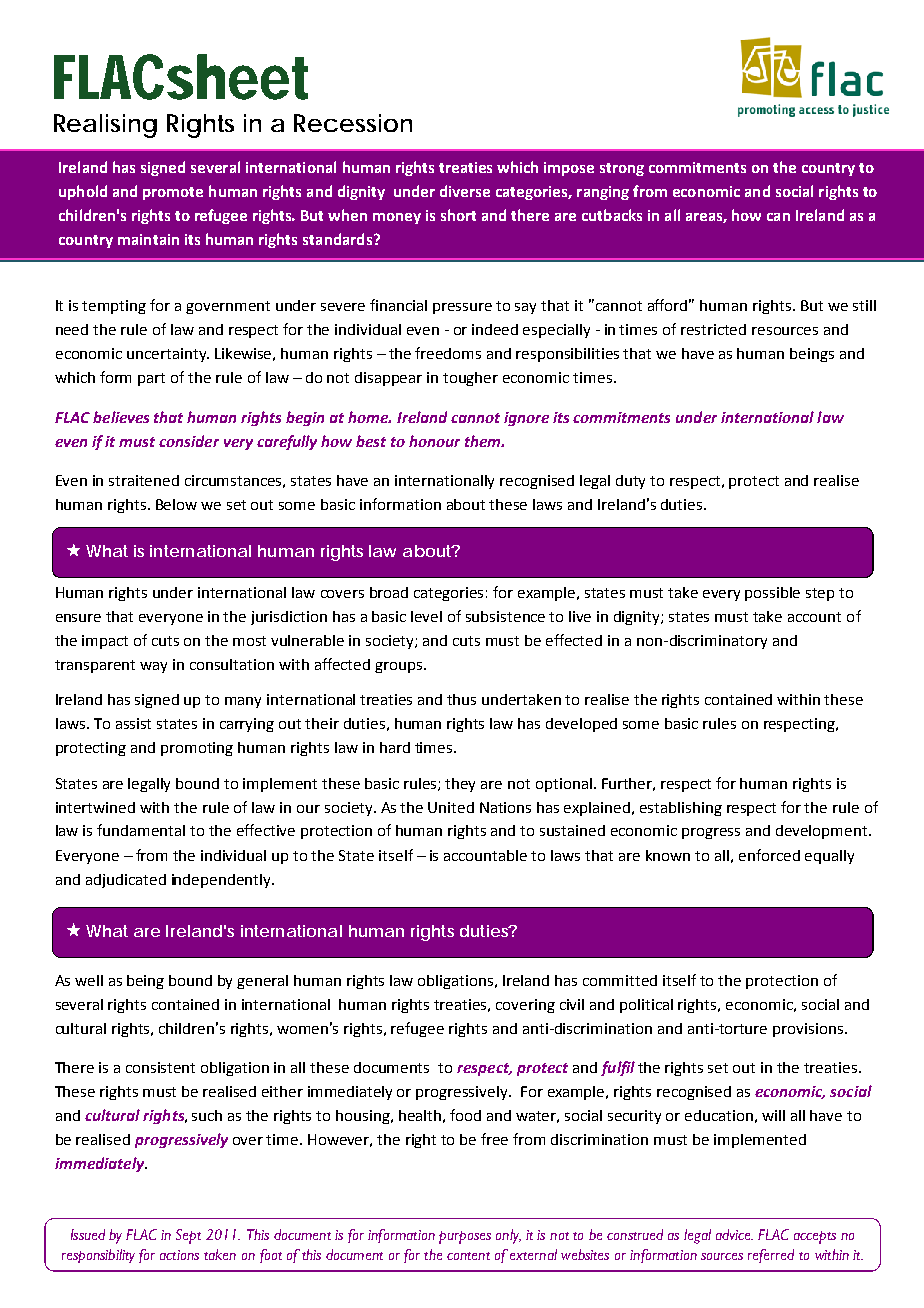  I want to click on possible, so click(772, 594).
